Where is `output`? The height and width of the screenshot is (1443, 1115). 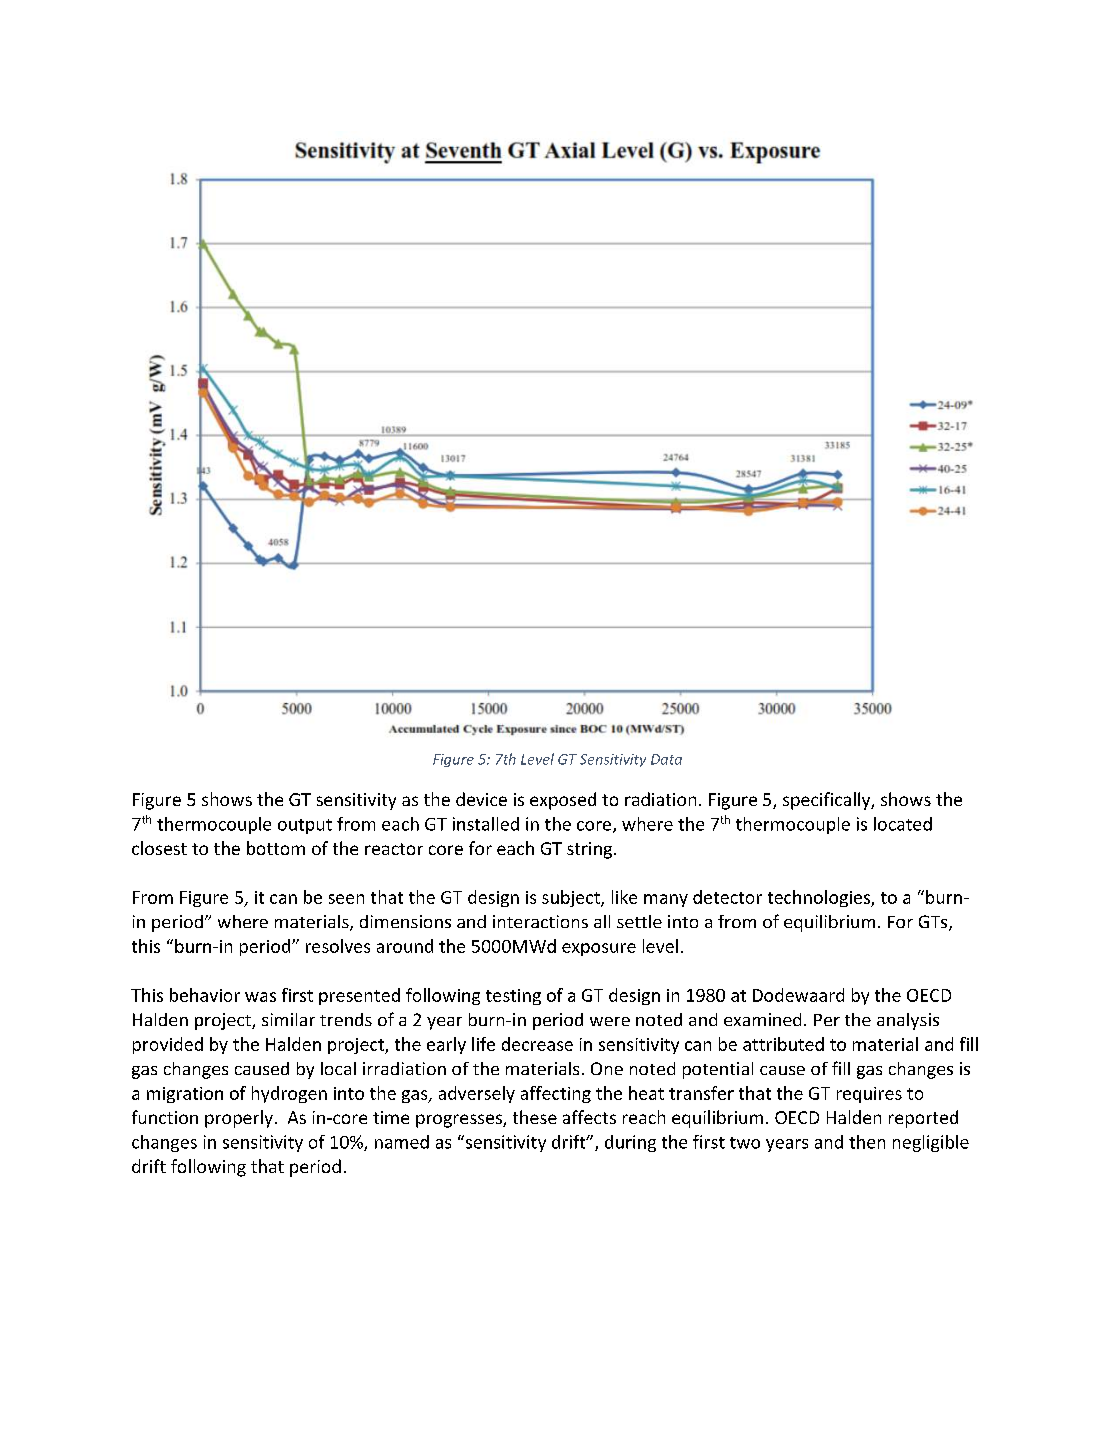 output is located at coordinates (305, 826).
